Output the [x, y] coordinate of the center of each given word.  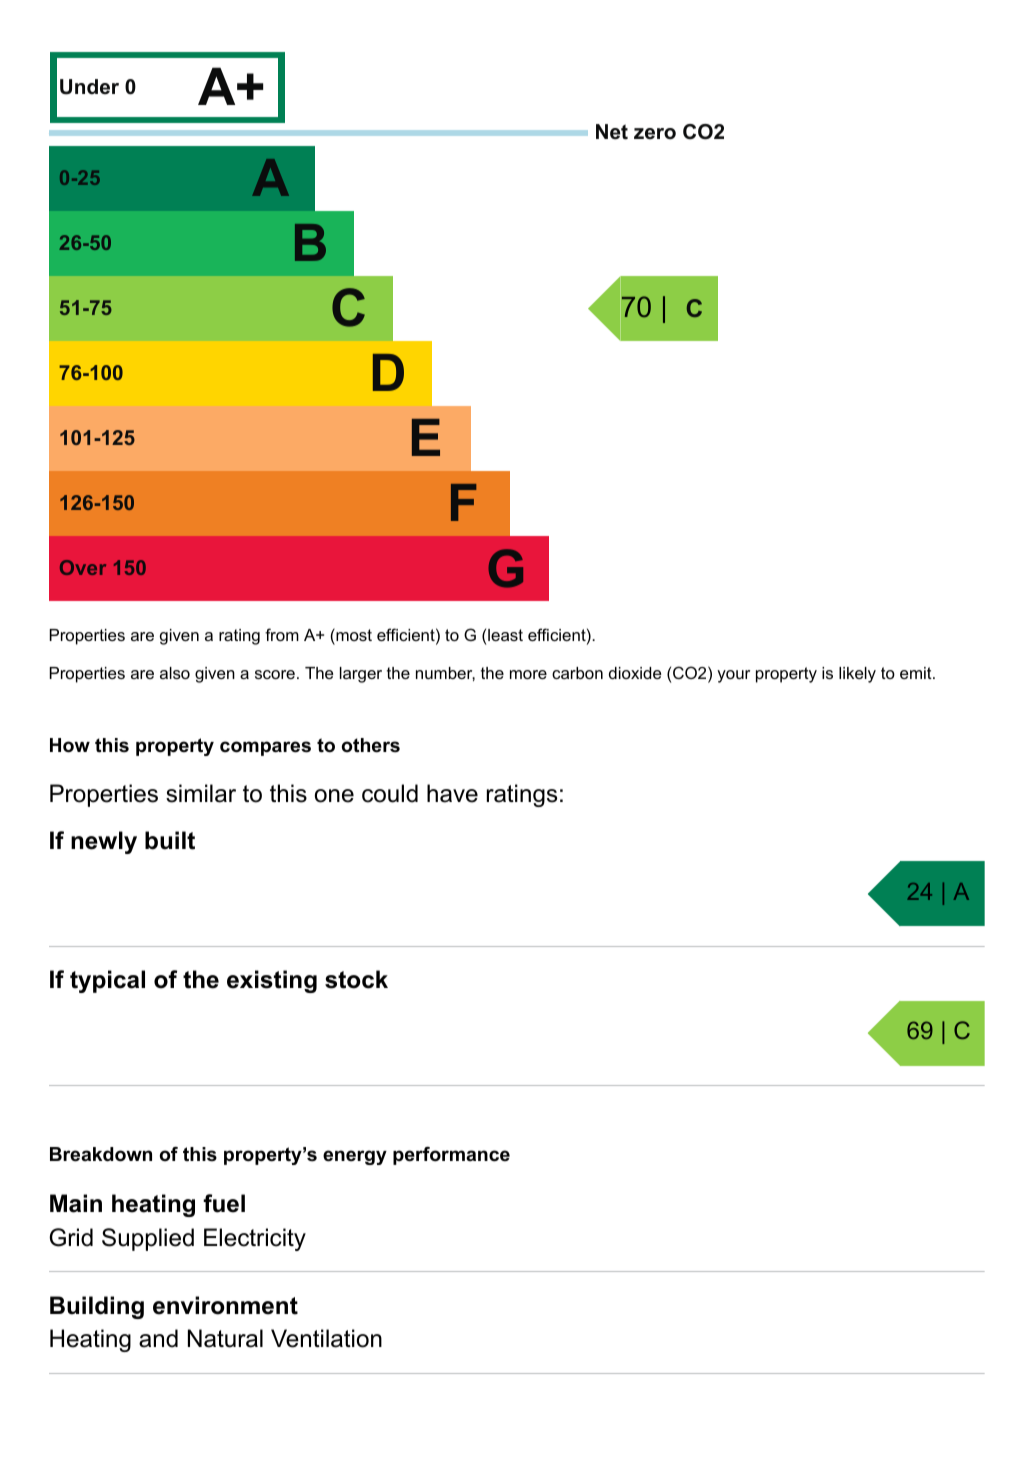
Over [83, 567]
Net [612, 132]
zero [655, 134]
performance [451, 1156]
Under [89, 87]
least [505, 635]
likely [857, 675]
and [158, 1338]
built [170, 840]
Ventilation [326, 1338]
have [452, 793]
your [733, 676]
